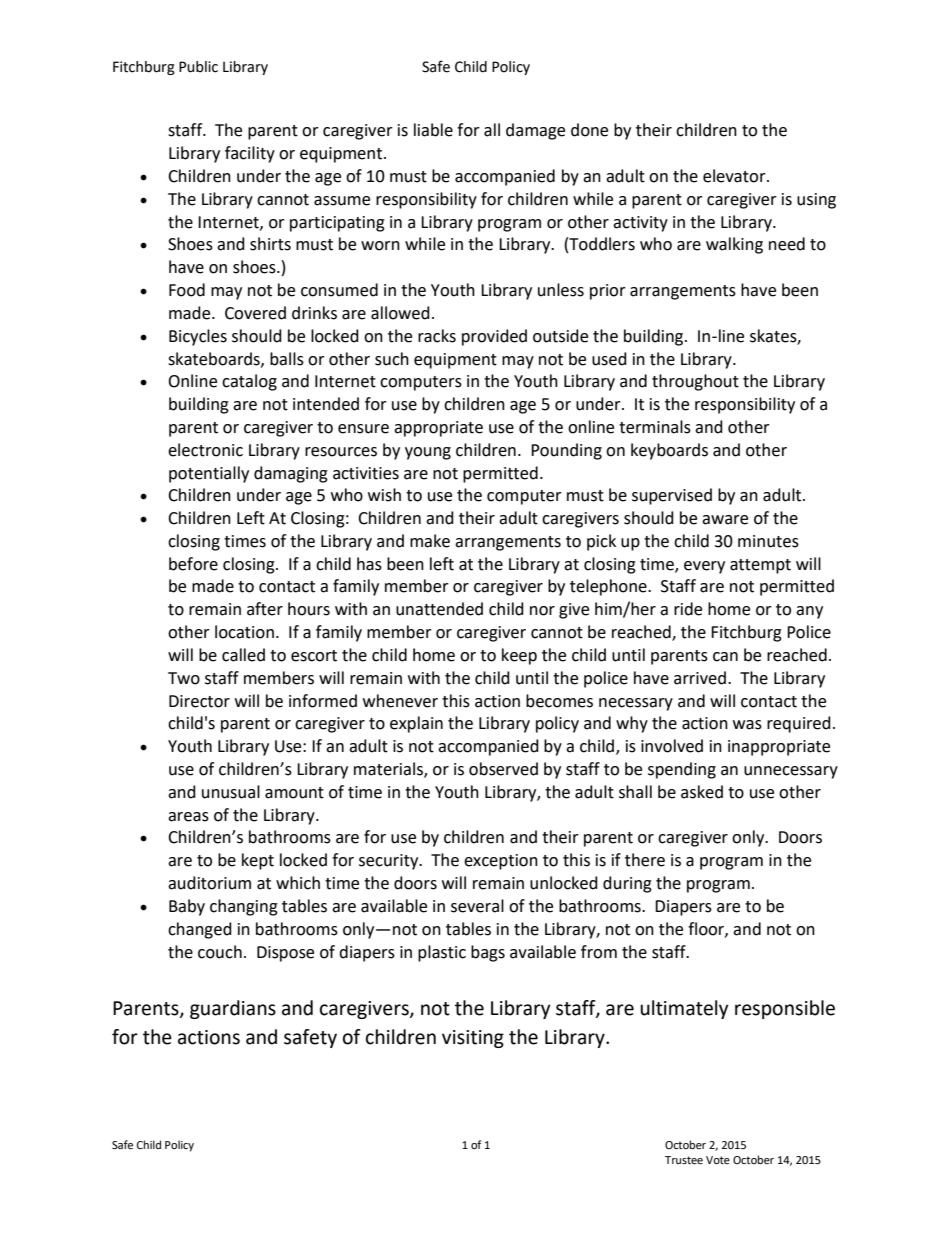  Describe the element at coordinates (233, 1009) in the screenshot. I see `guardians` at that location.
